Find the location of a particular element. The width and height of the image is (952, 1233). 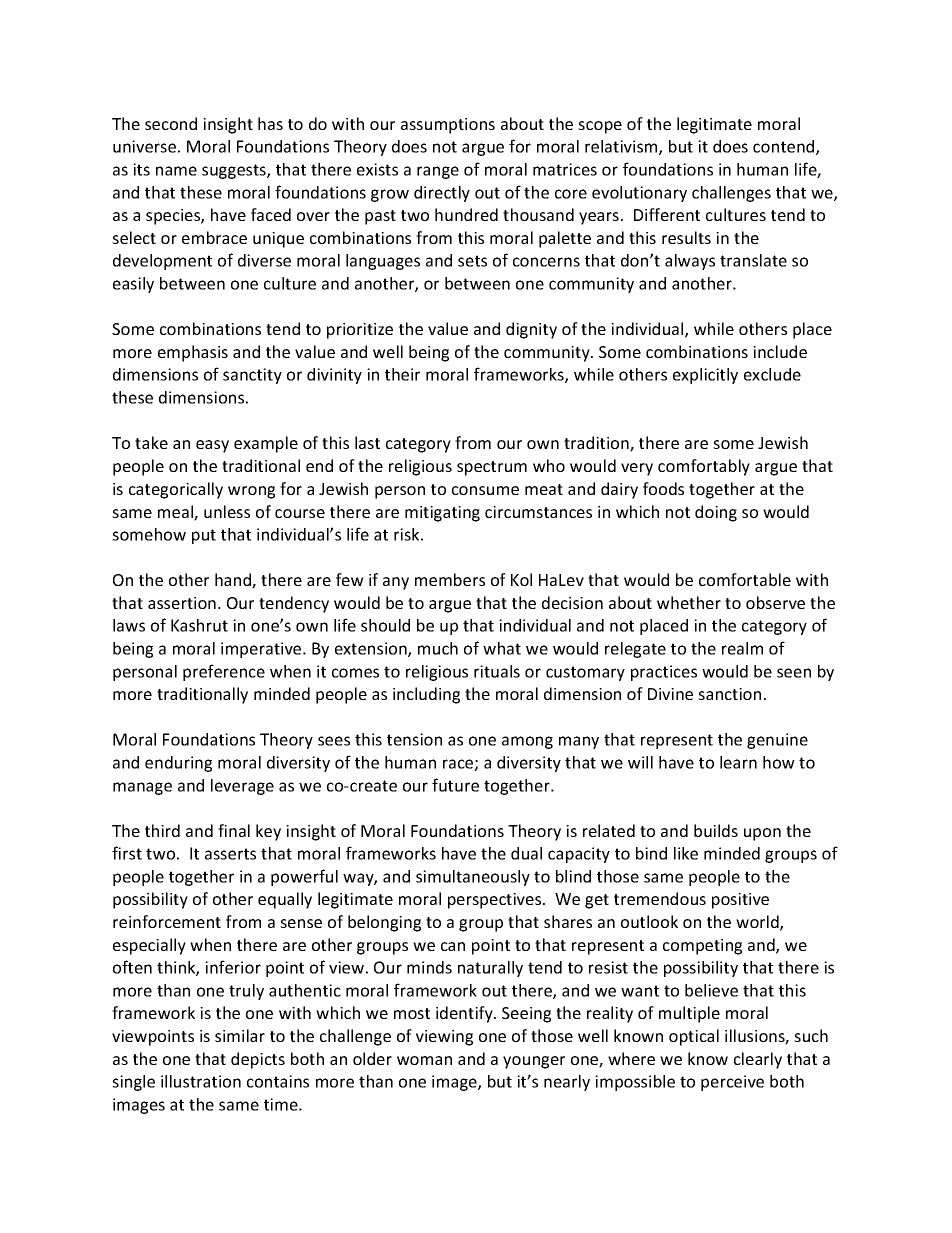

illustration is located at coordinates (201, 1081).
